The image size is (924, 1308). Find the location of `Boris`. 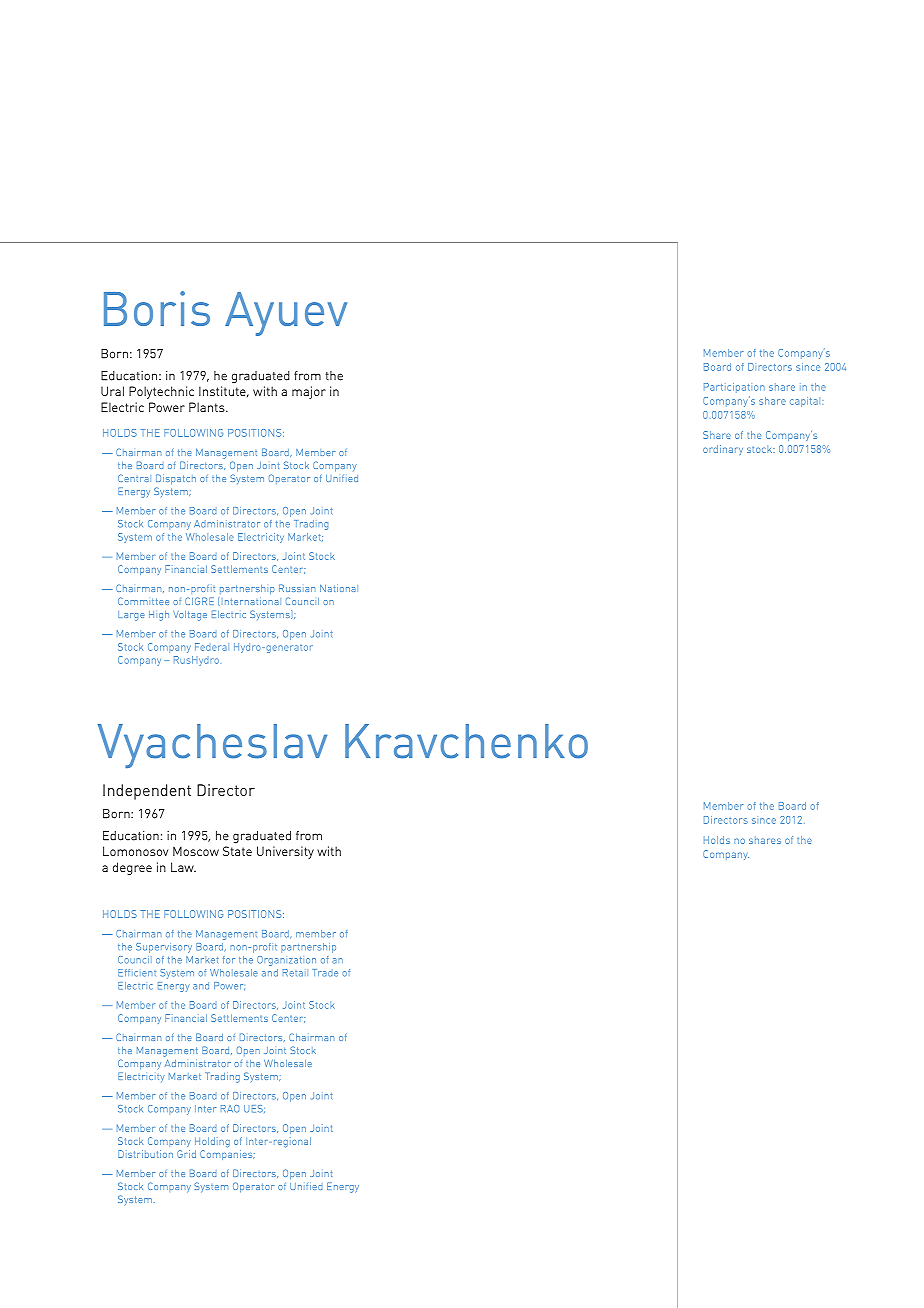

Boris is located at coordinates (157, 308).
